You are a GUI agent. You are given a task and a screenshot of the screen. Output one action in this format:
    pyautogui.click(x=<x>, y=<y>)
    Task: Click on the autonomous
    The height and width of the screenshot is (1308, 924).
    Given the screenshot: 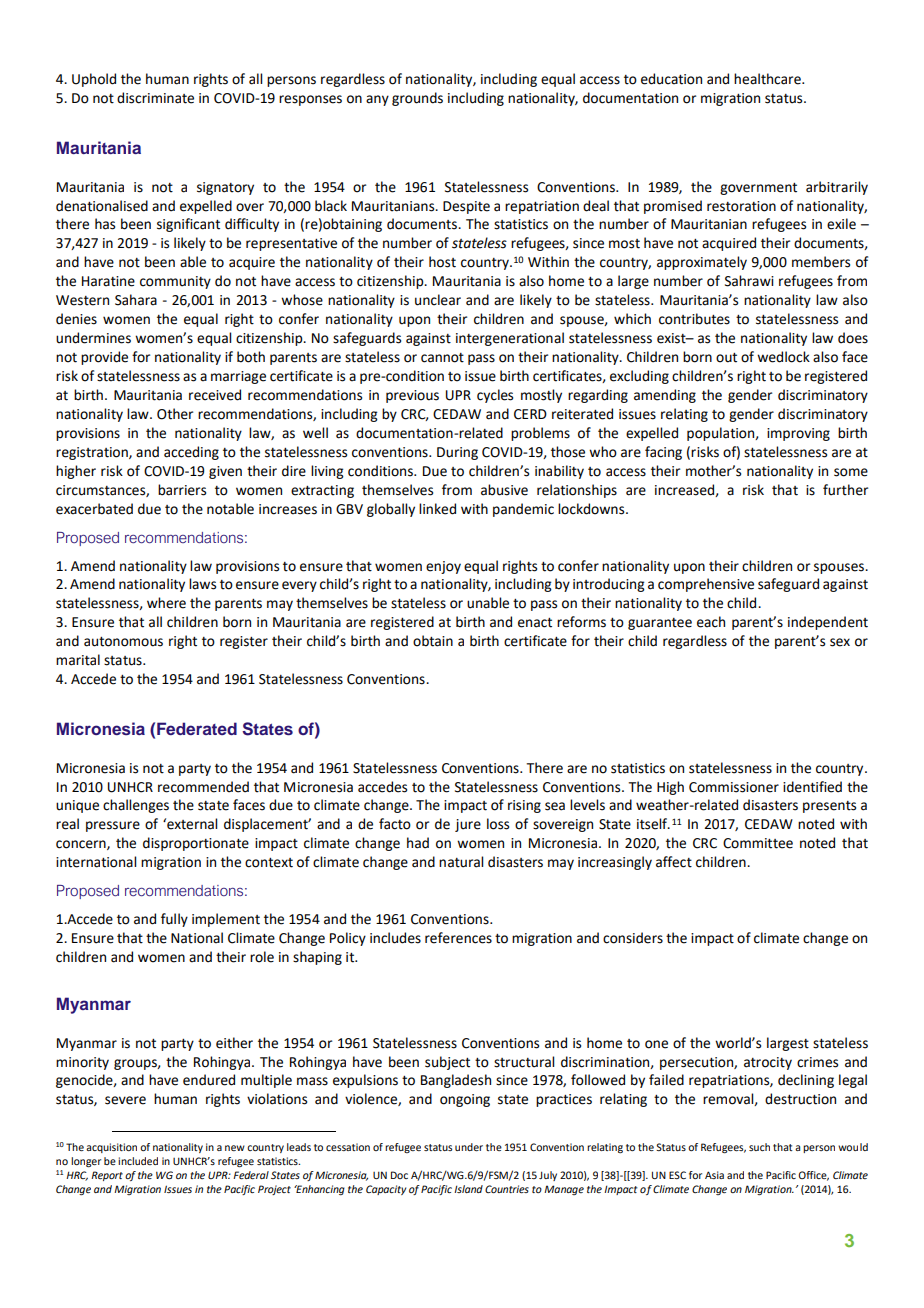 What is the action you would take?
    pyautogui.click(x=123, y=642)
